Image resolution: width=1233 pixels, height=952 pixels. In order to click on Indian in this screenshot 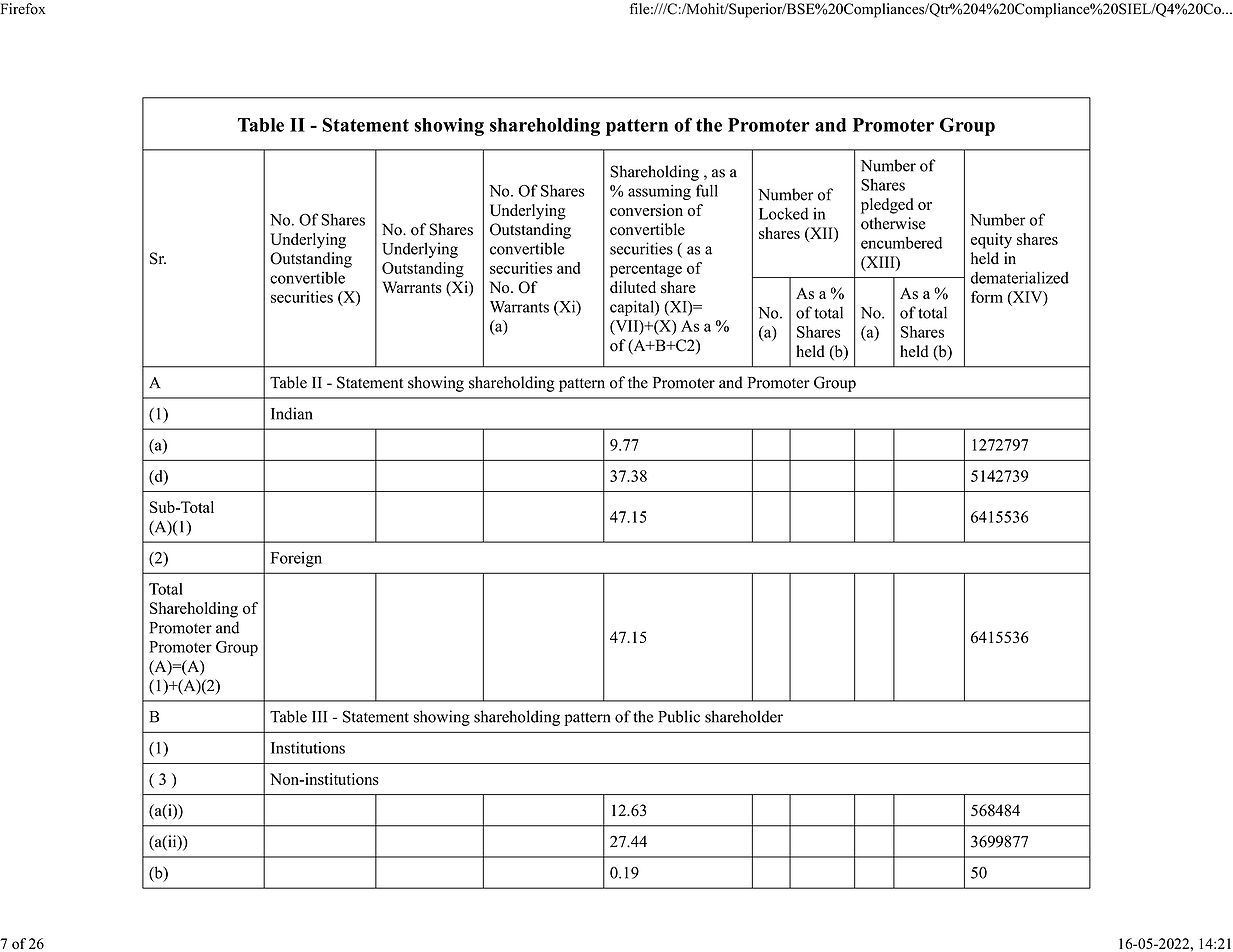, I will do `click(292, 413)`.
